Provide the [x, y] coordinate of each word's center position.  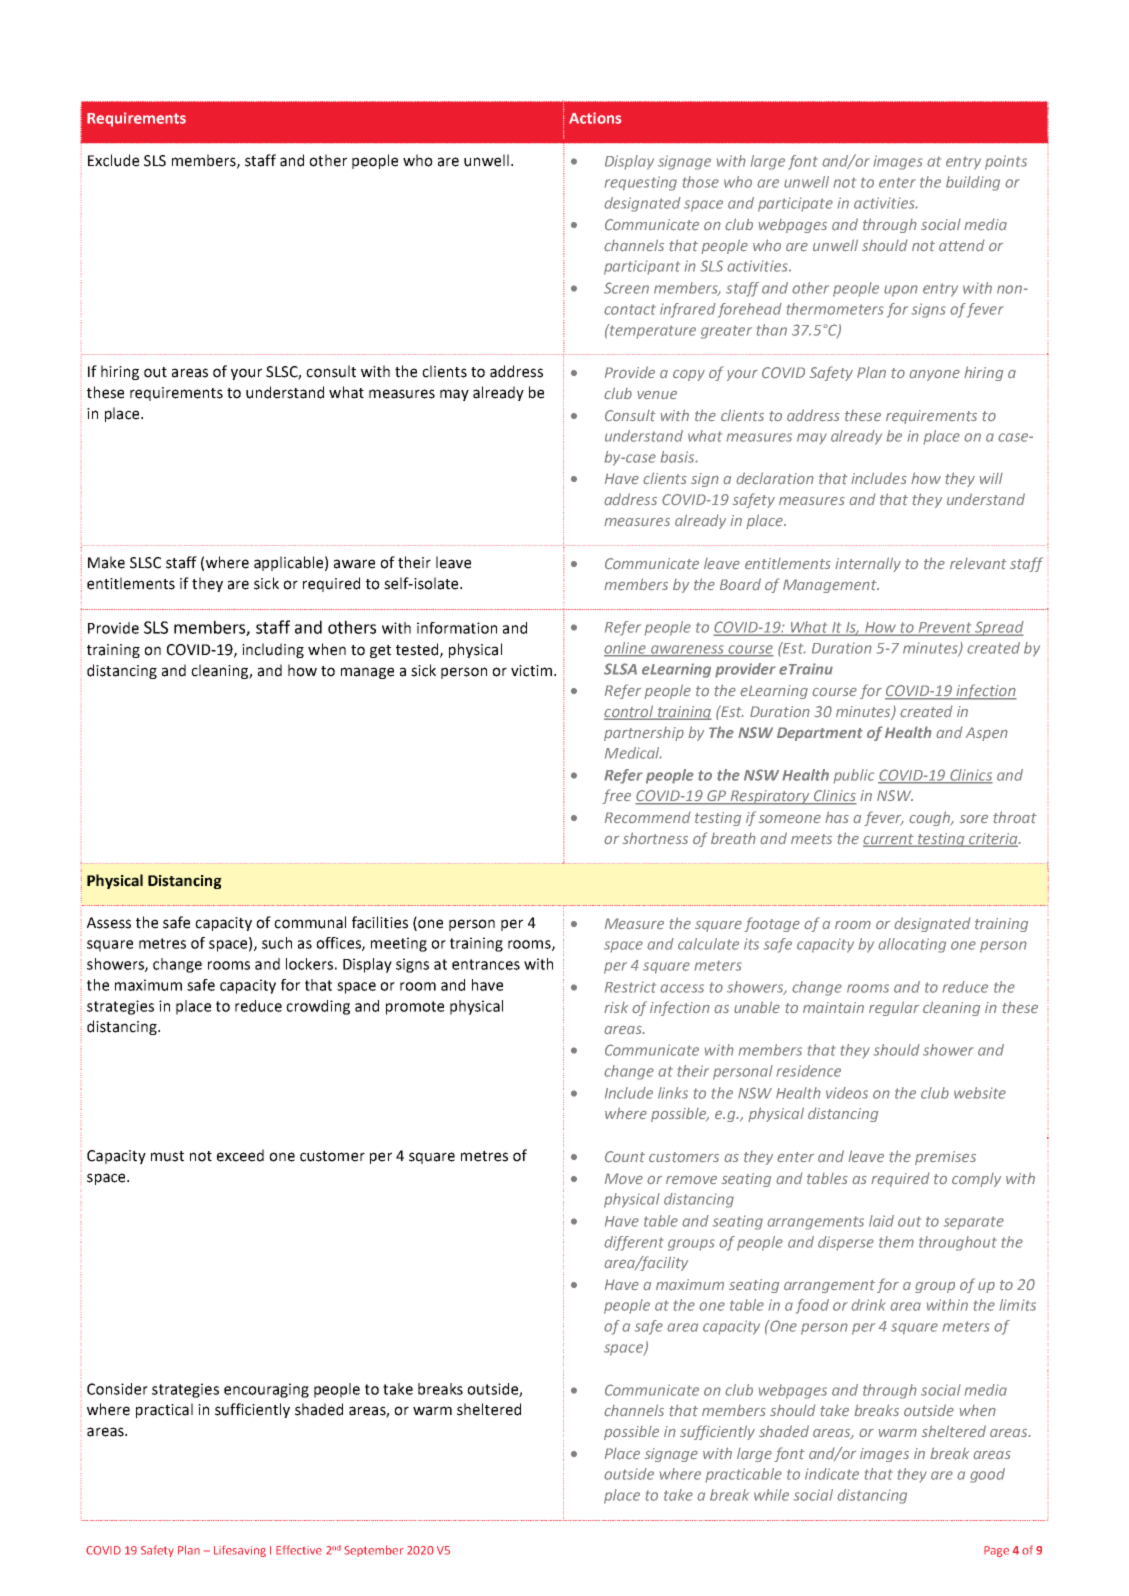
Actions [595, 118]
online [626, 649]
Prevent [945, 628]
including [273, 650]
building [973, 183]
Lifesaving [240, 1551]
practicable [743, 1475]
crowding [318, 1007]
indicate [832, 1474]
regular [894, 1008]
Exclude [113, 160]
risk [616, 1007]
